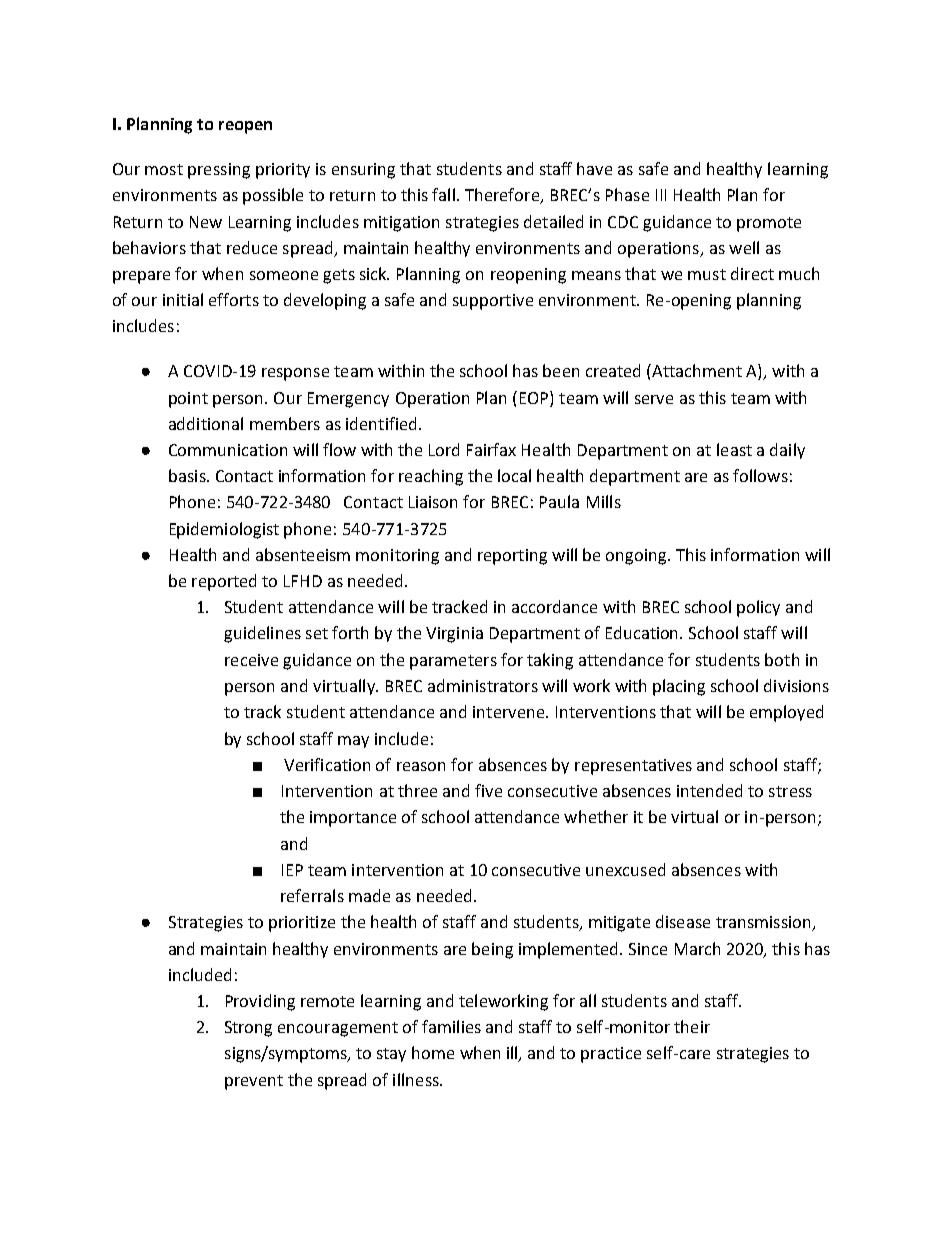 The height and width of the document is (1233, 952). I want to click on Virginia, so click(454, 635).
